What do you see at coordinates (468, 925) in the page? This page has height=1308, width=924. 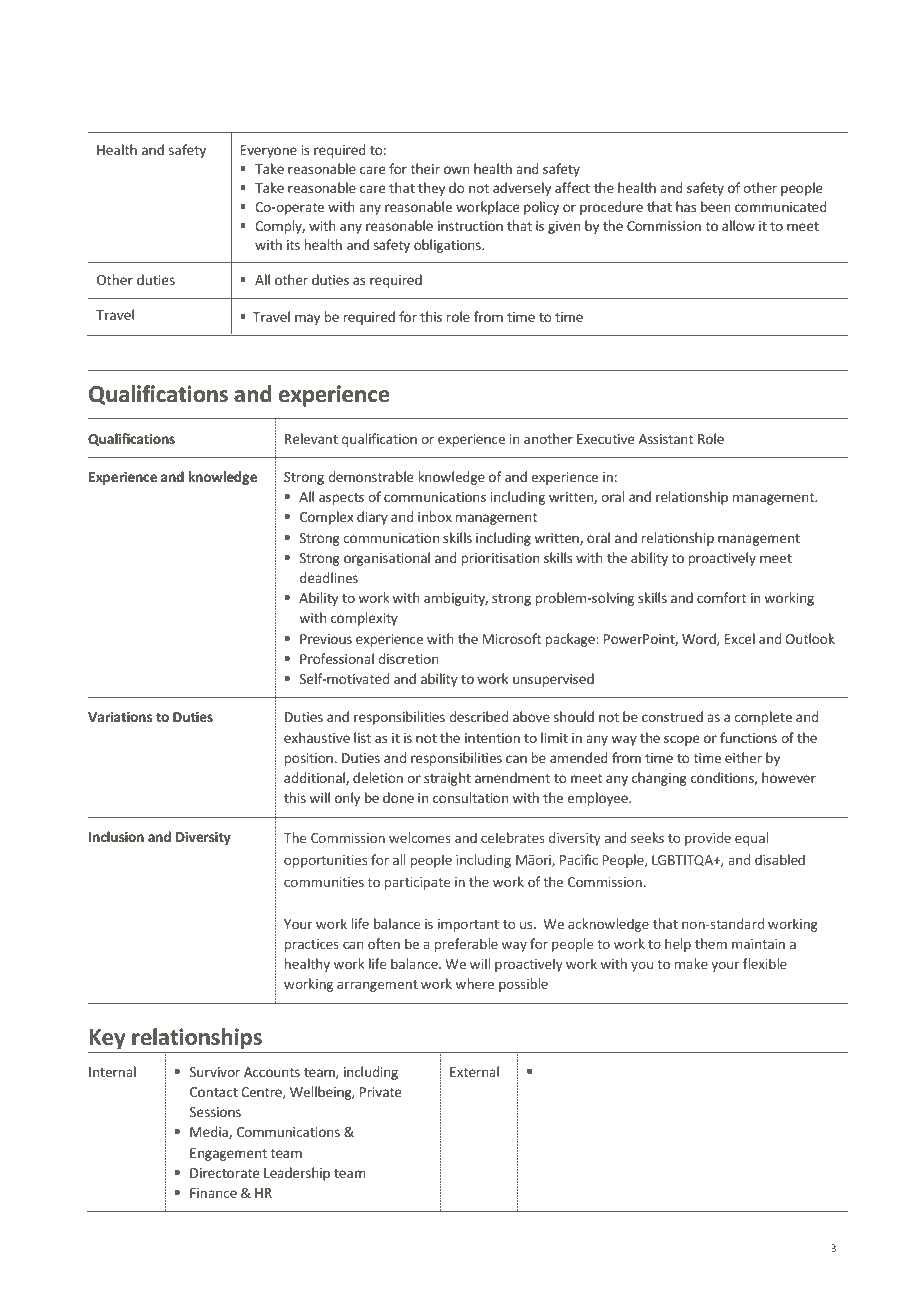 I see `important` at bounding box center [468, 925].
